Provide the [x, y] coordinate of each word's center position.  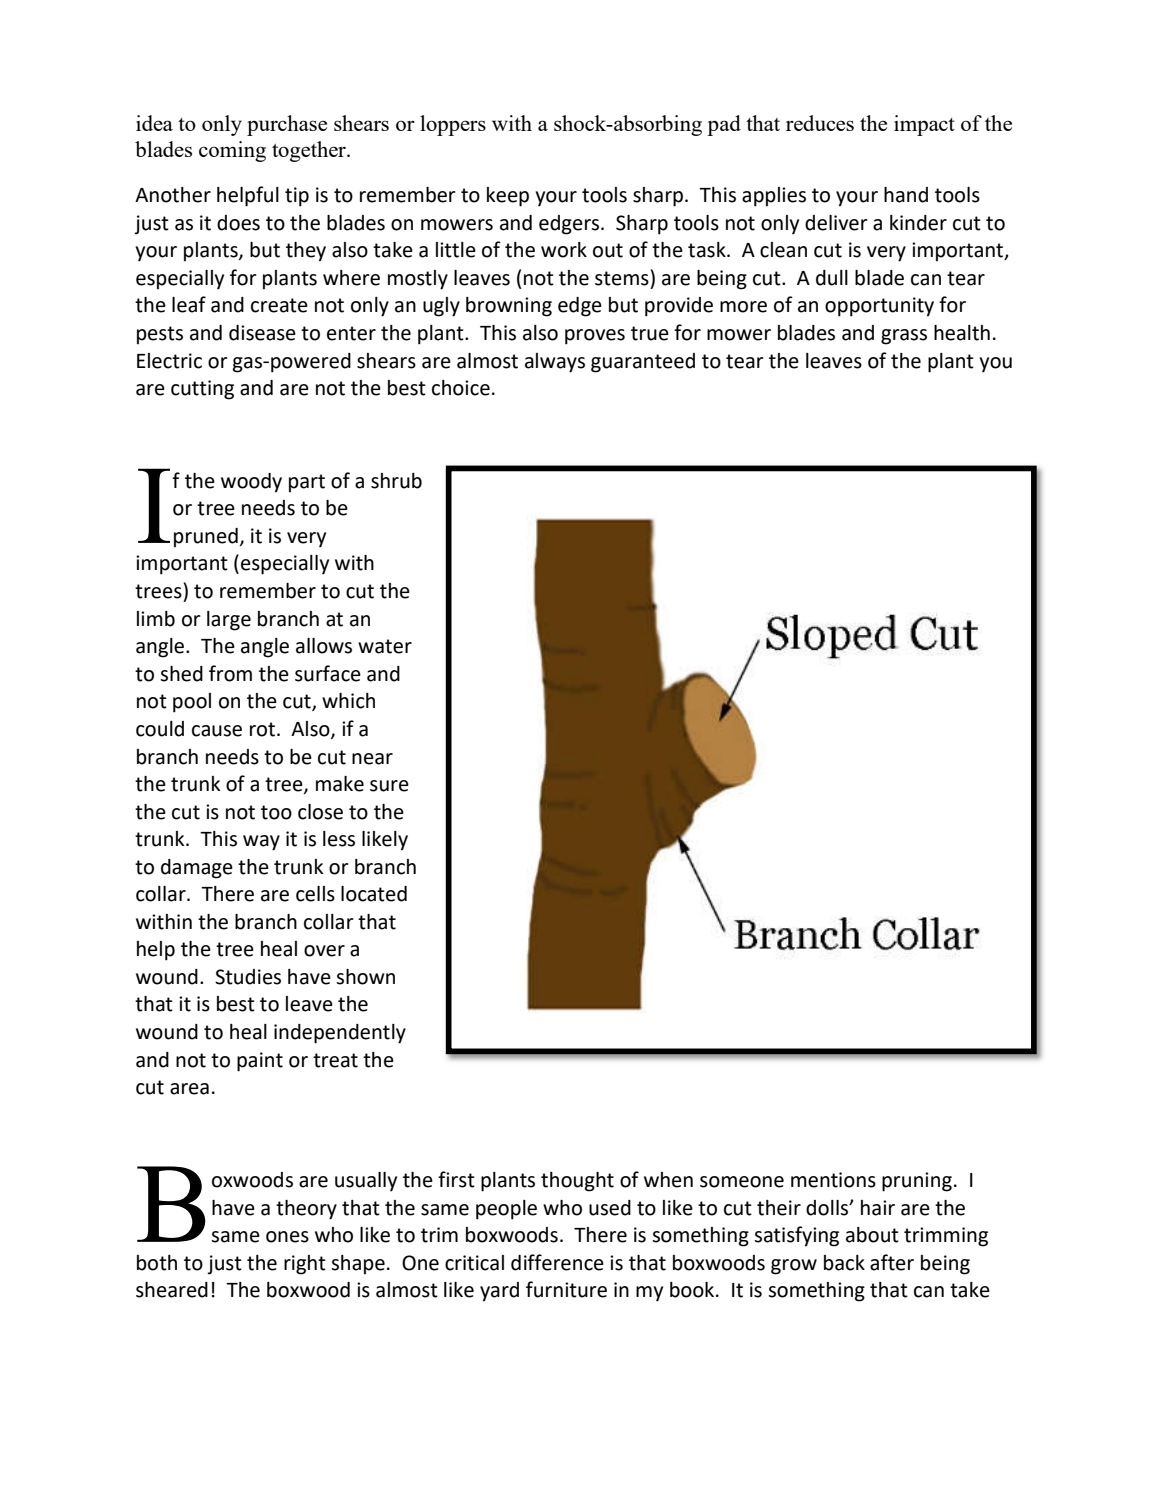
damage [197, 869]
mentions [833, 1180]
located [374, 894]
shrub [396, 481]
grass [904, 337]
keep [508, 197]
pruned [206, 538]
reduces [820, 123]
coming [232, 151]
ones [287, 1237]
